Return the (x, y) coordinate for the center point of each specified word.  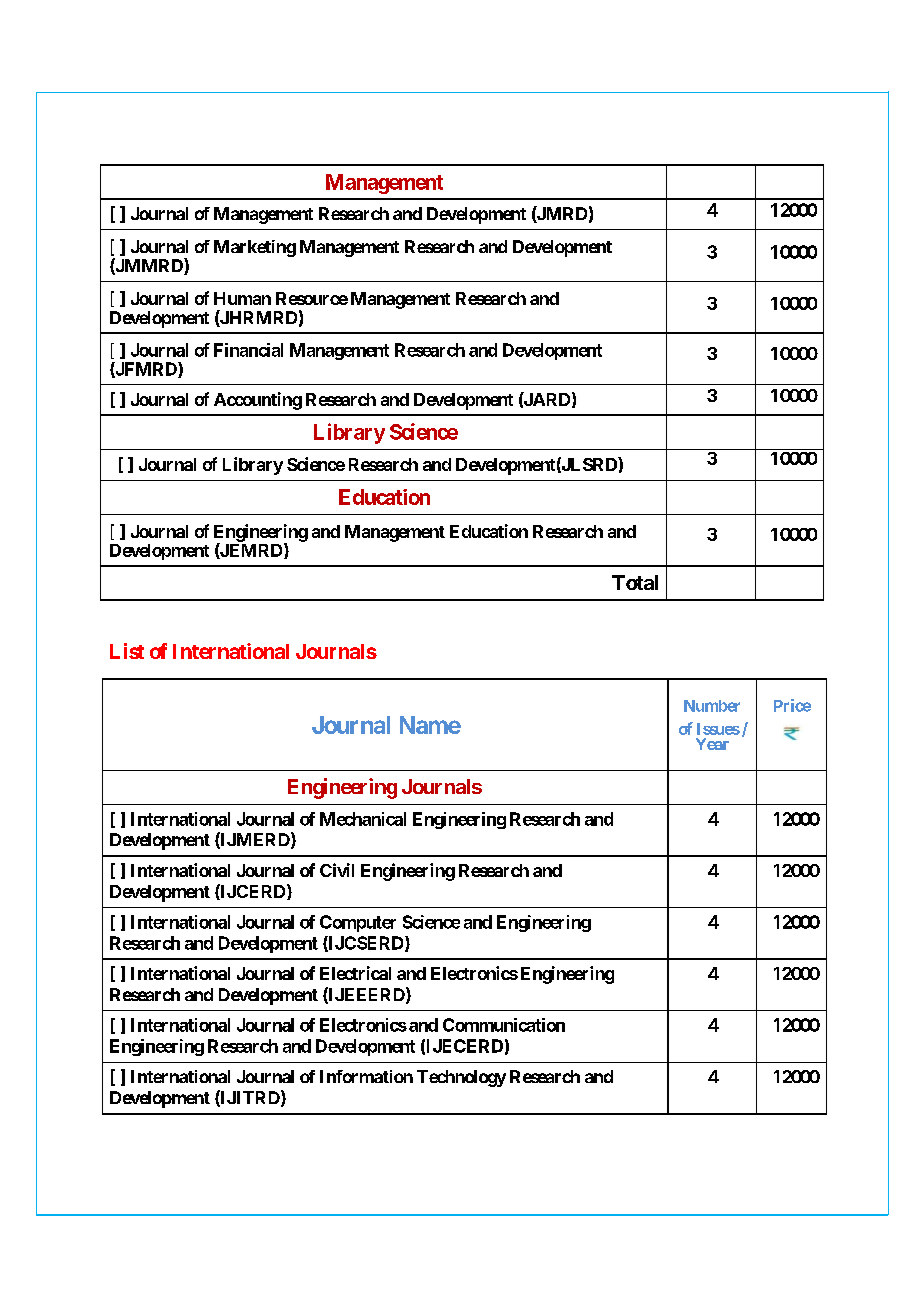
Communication (504, 1025)
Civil (337, 870)
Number (712, 706)
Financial (248, 350)
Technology (461, 1078)
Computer (358, 923)
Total (635, 582)
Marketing (255, 248)
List (127, 651)
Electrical (355, 973)
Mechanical (363, 819)
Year (712, 744)
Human (242, 298)
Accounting (258, 401)
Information (366, 1076)
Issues (718, 729)
